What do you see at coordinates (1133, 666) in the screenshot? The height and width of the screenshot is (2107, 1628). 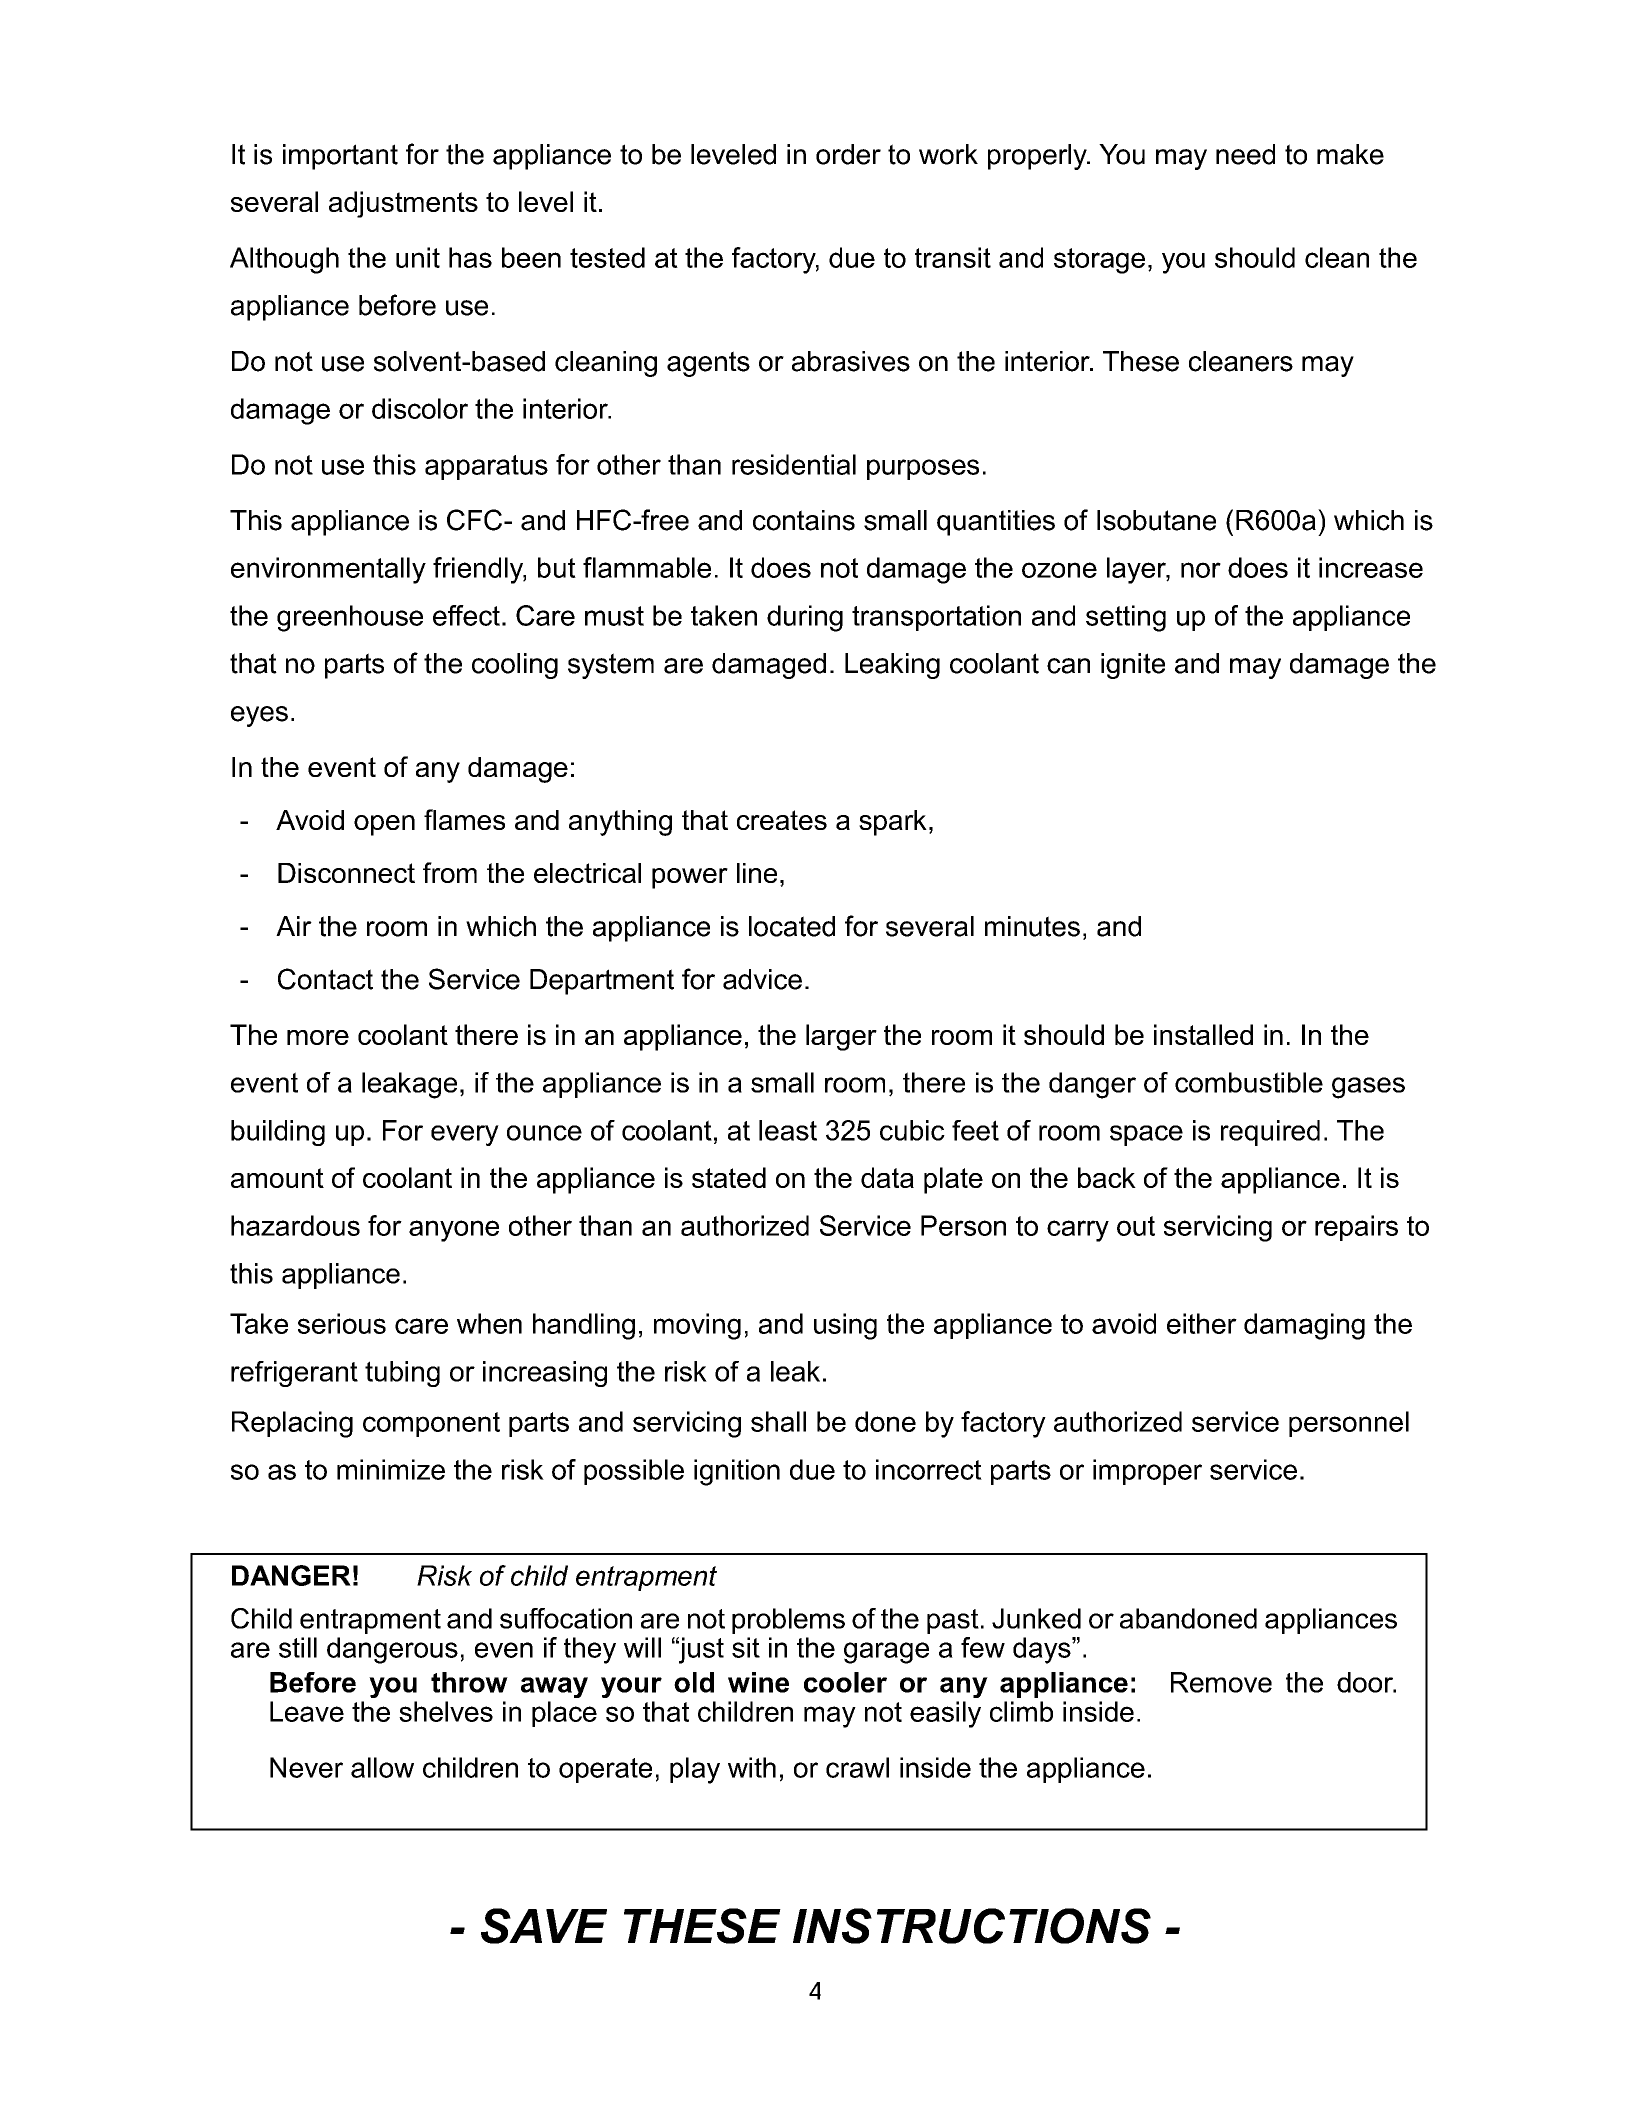 I see `ignite` at bounding box center [1133, 666].
